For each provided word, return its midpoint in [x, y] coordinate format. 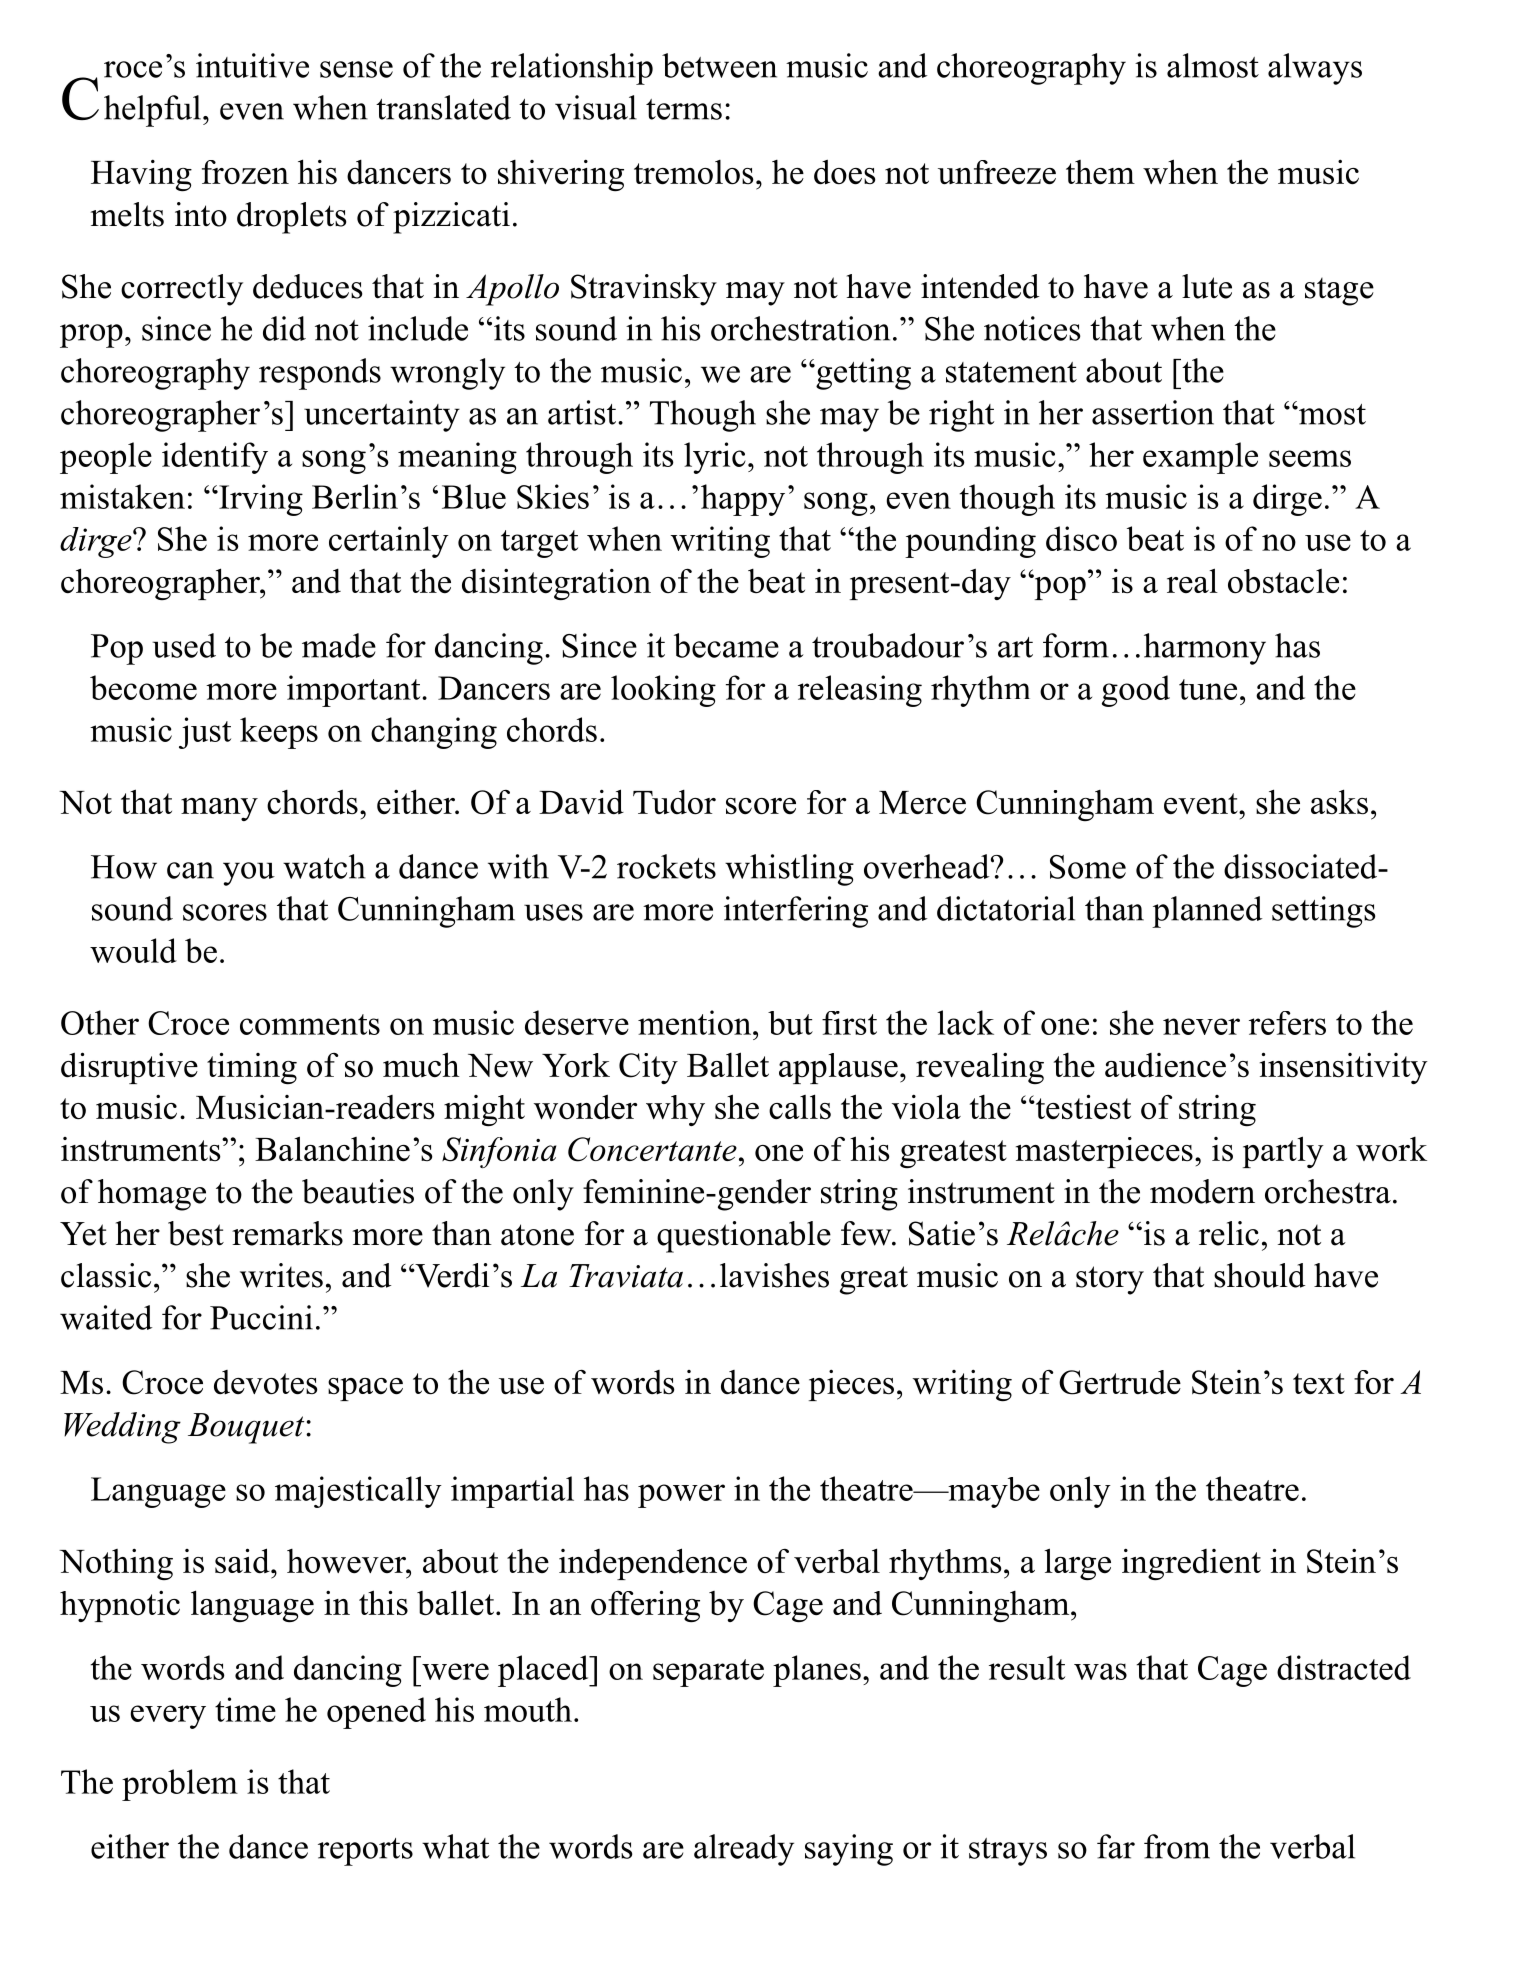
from [1177, 1846]
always [1315, 69]
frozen [245, 172]
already [744, 1850]
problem [180, 1785]
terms [684, 109]
